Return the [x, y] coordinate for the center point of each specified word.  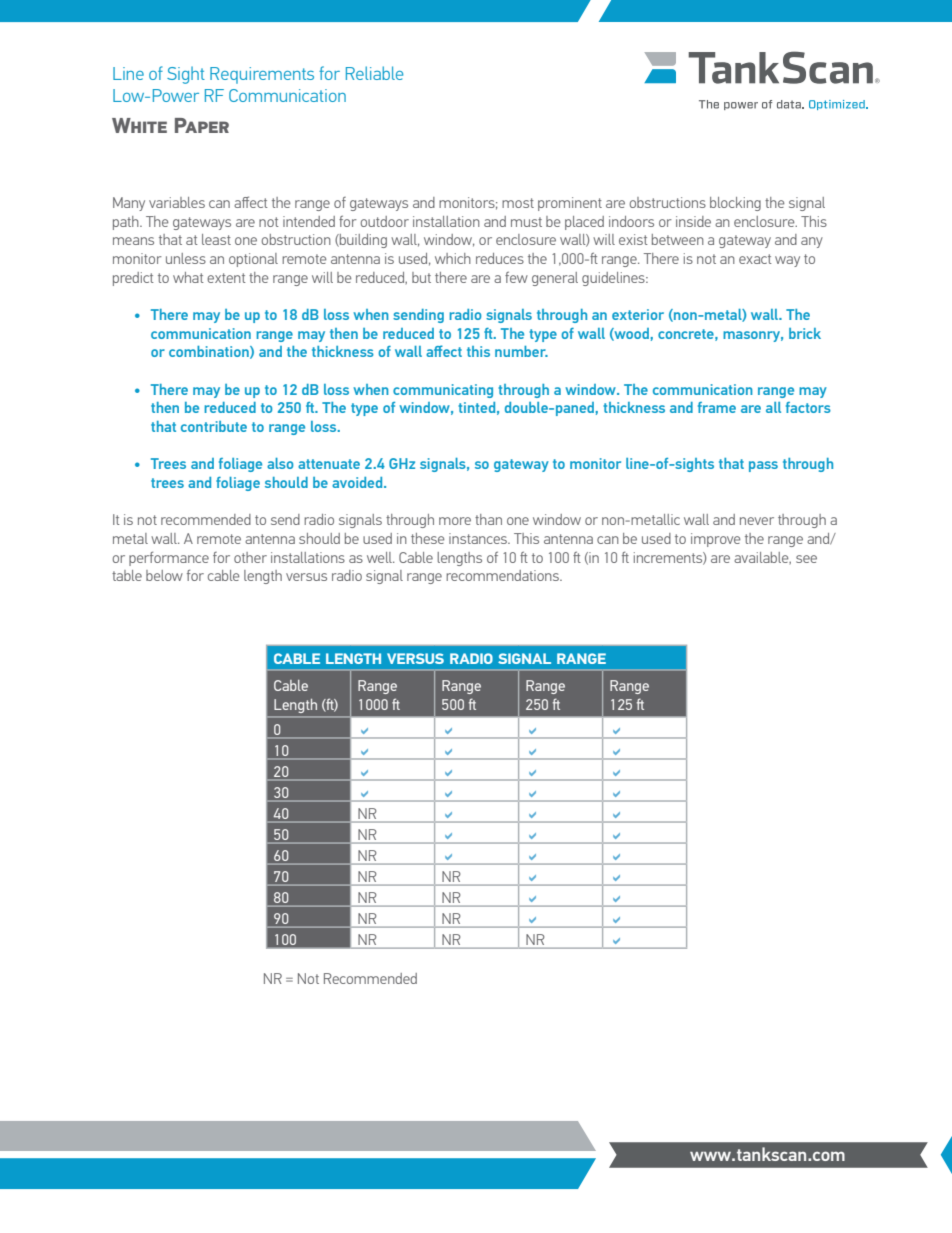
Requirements [262, 75]
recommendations [503, 575]
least [216, 239]
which [453, 258]
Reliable [374, 73]
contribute [214, 426]
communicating [443, 391]
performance [169, 558]
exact [755, 259]
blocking [735, 204]
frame [717, 407]
